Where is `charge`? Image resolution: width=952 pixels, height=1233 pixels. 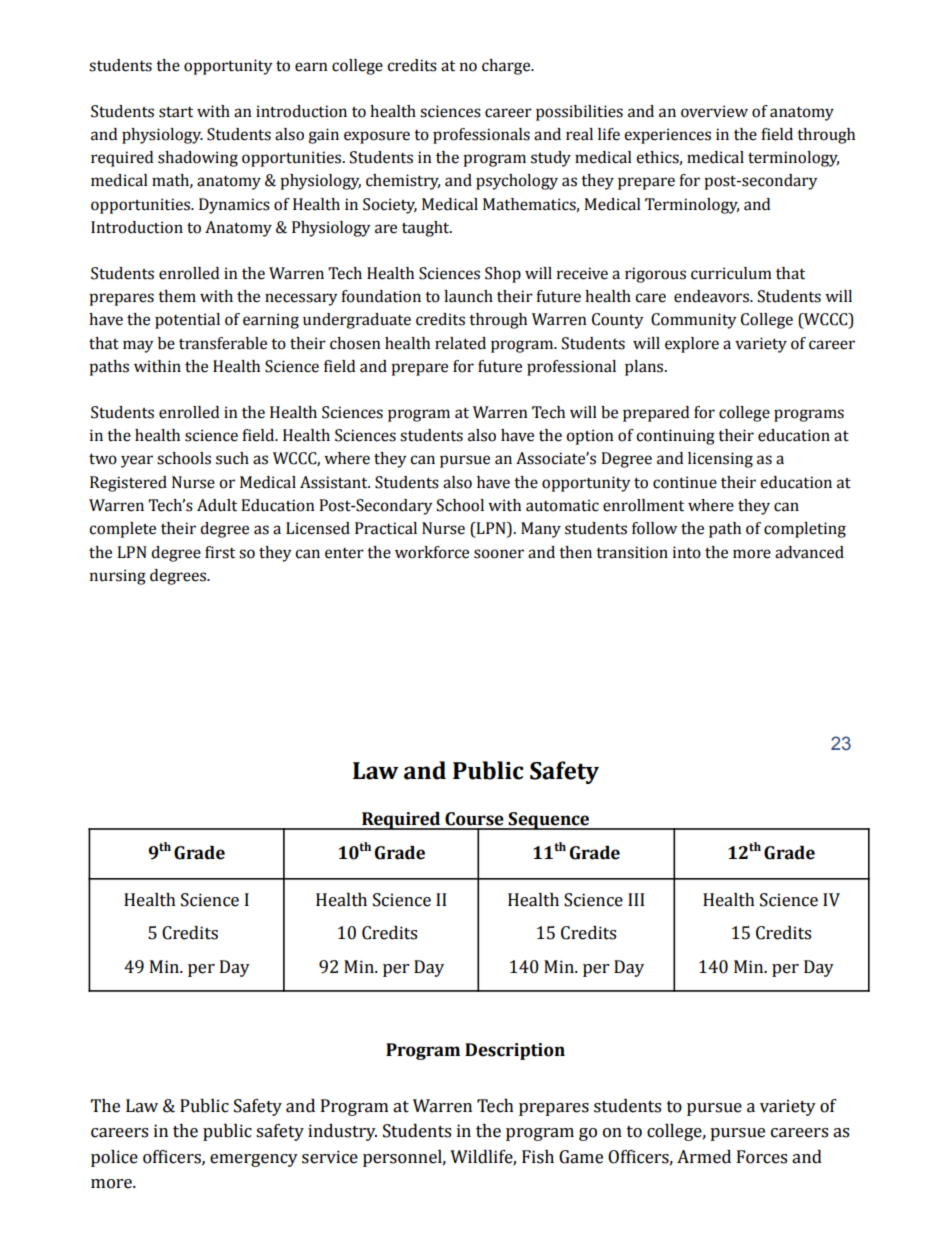 charge is located at coordinates (507, 67).
